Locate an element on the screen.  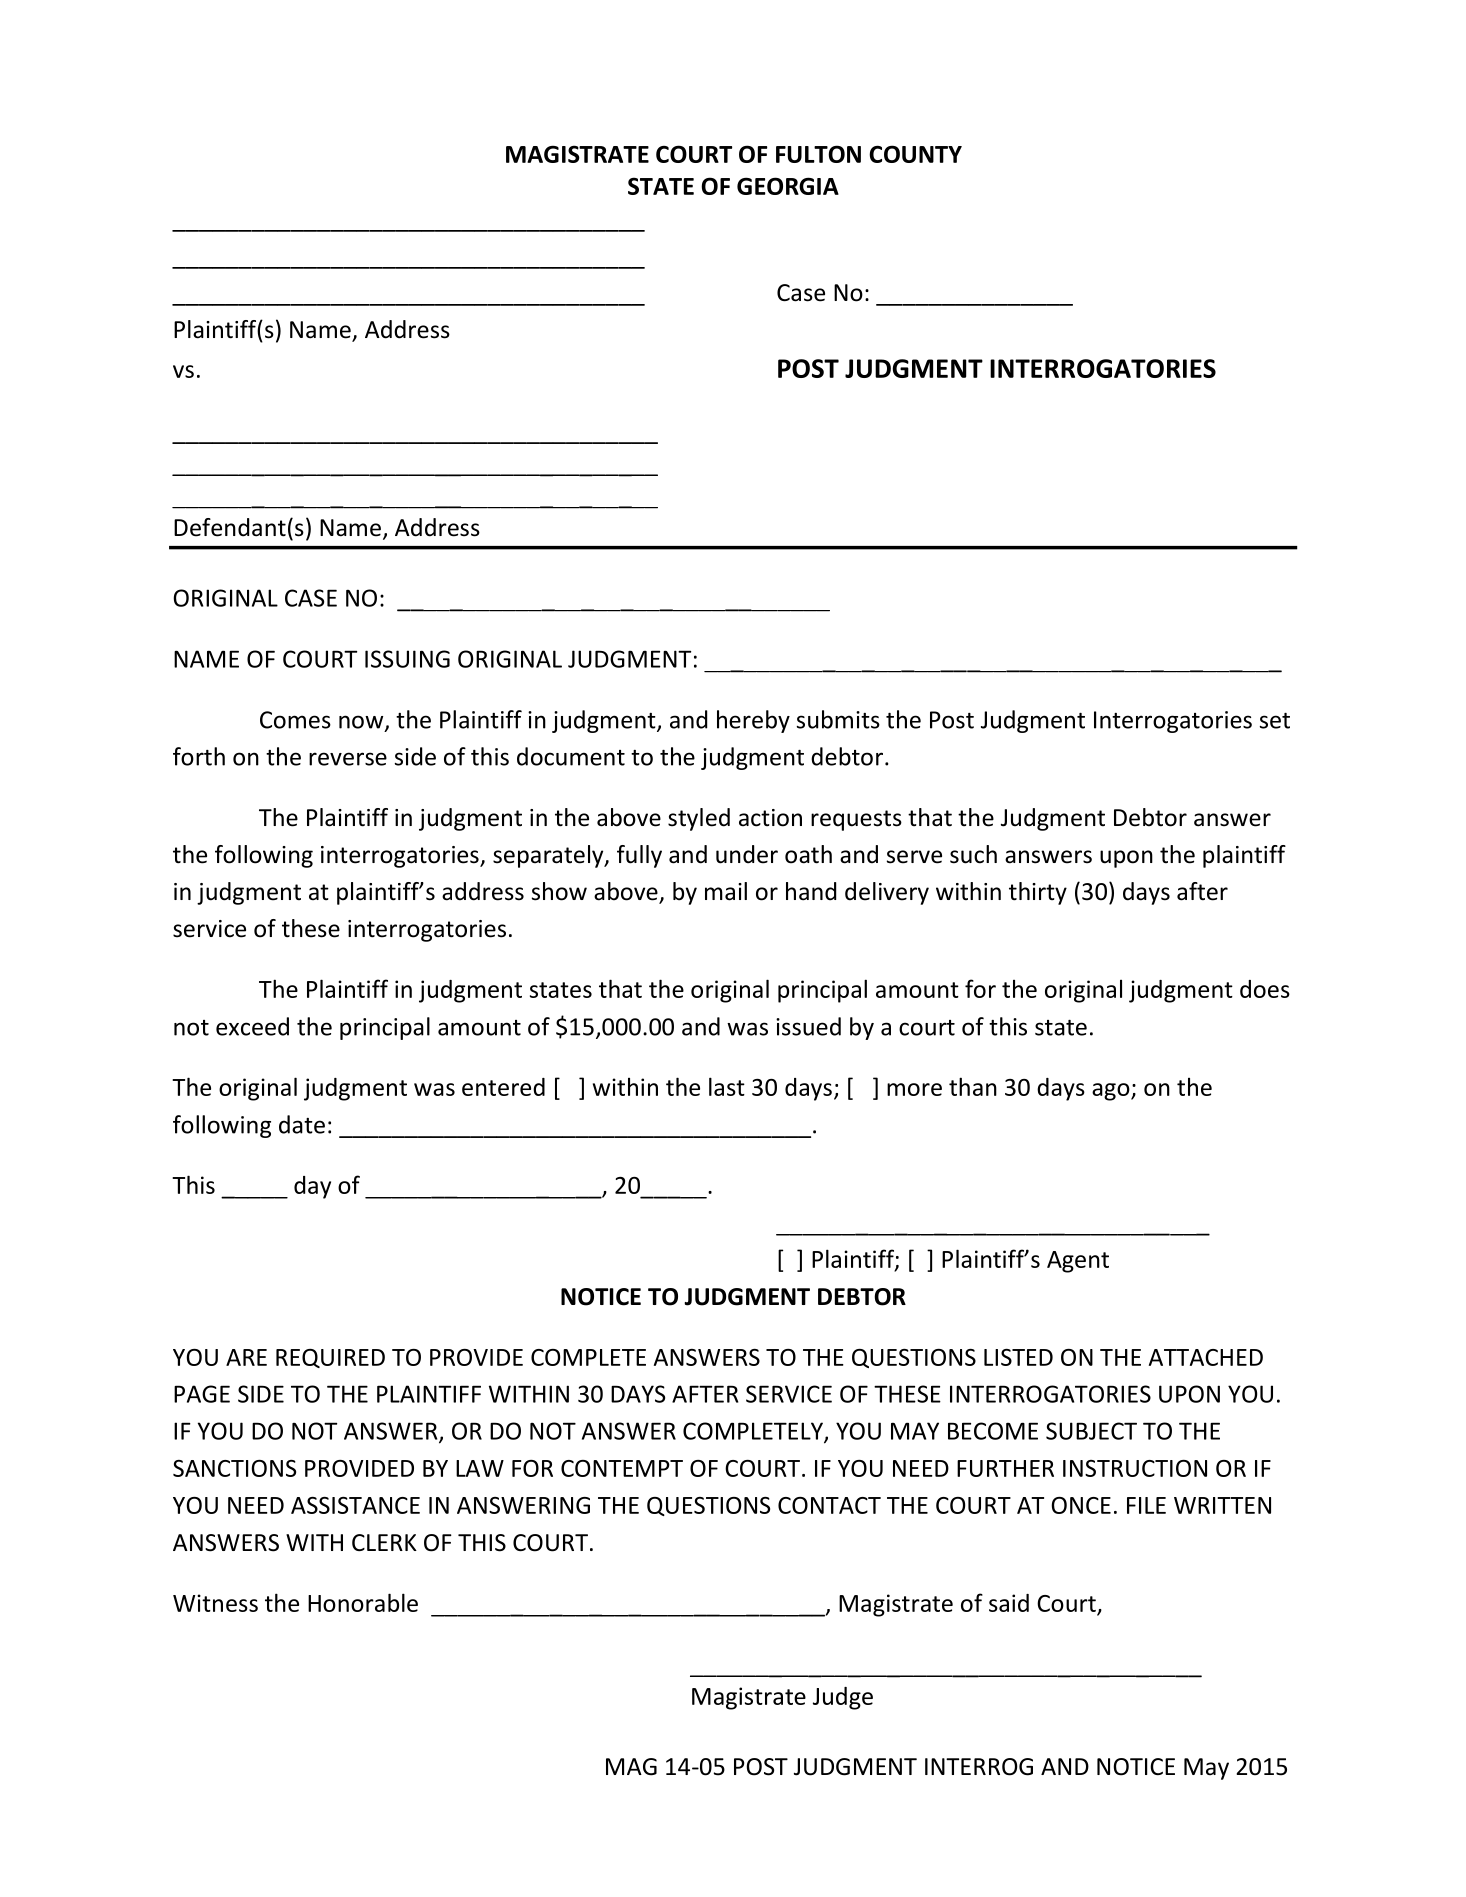
COUNTY is located at coordinates (915, 154).
